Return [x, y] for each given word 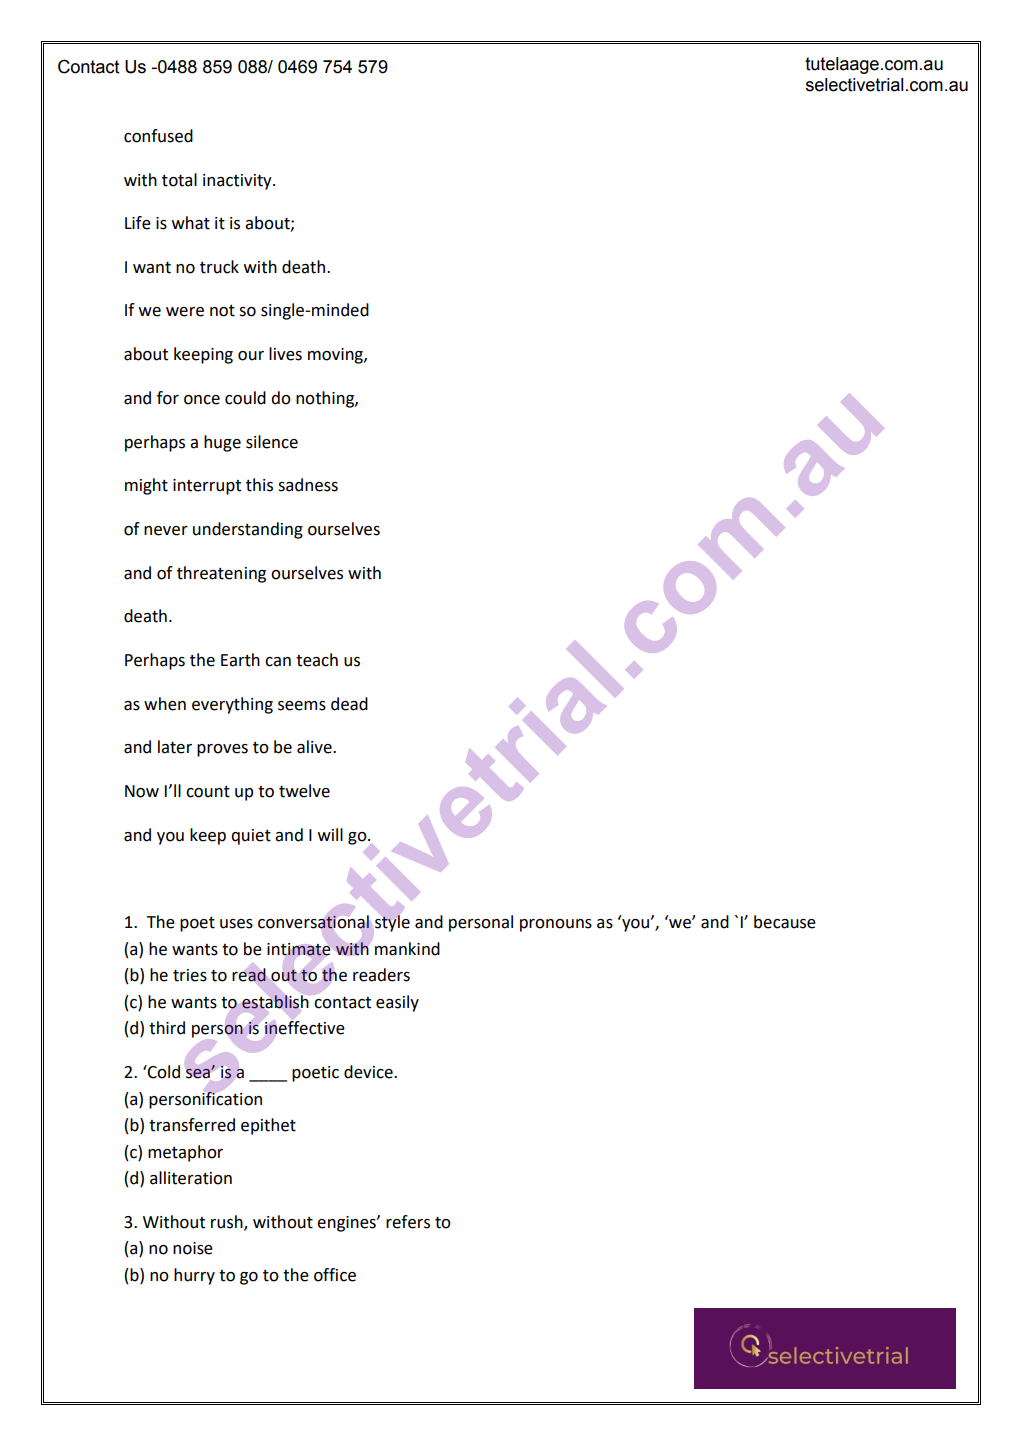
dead [349, 704]
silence [272, 442]
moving [336, 356]
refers [408, 1222]
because [785, 922]
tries [190, 975]
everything [232, 705]
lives [285, 354]
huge [222, 443]
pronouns [556, 925]
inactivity [238, 182]
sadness [308, 485]
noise [193, 1248]
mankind [407, 949]
